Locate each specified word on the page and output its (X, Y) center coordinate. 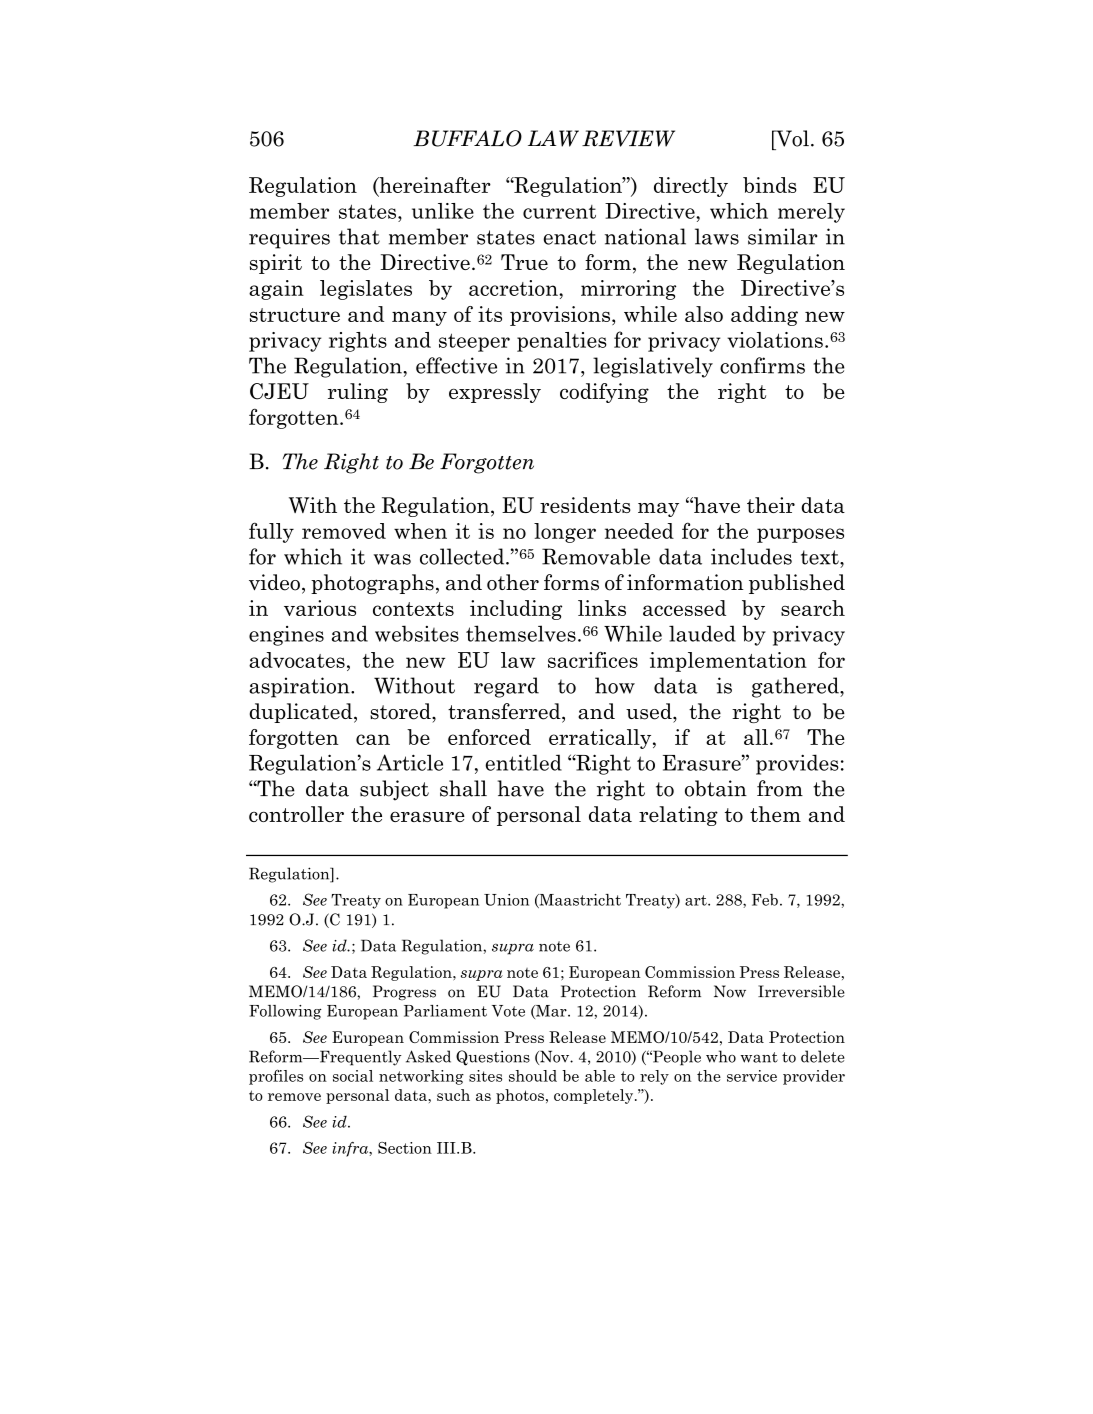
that (359, 236)
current (559, 212)
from (780, 788)
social (353, 1076)
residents (585, 505)
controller (296, 814)
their (771, 505)
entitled (523, 762)
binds (770, 185)
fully (271, 532)
